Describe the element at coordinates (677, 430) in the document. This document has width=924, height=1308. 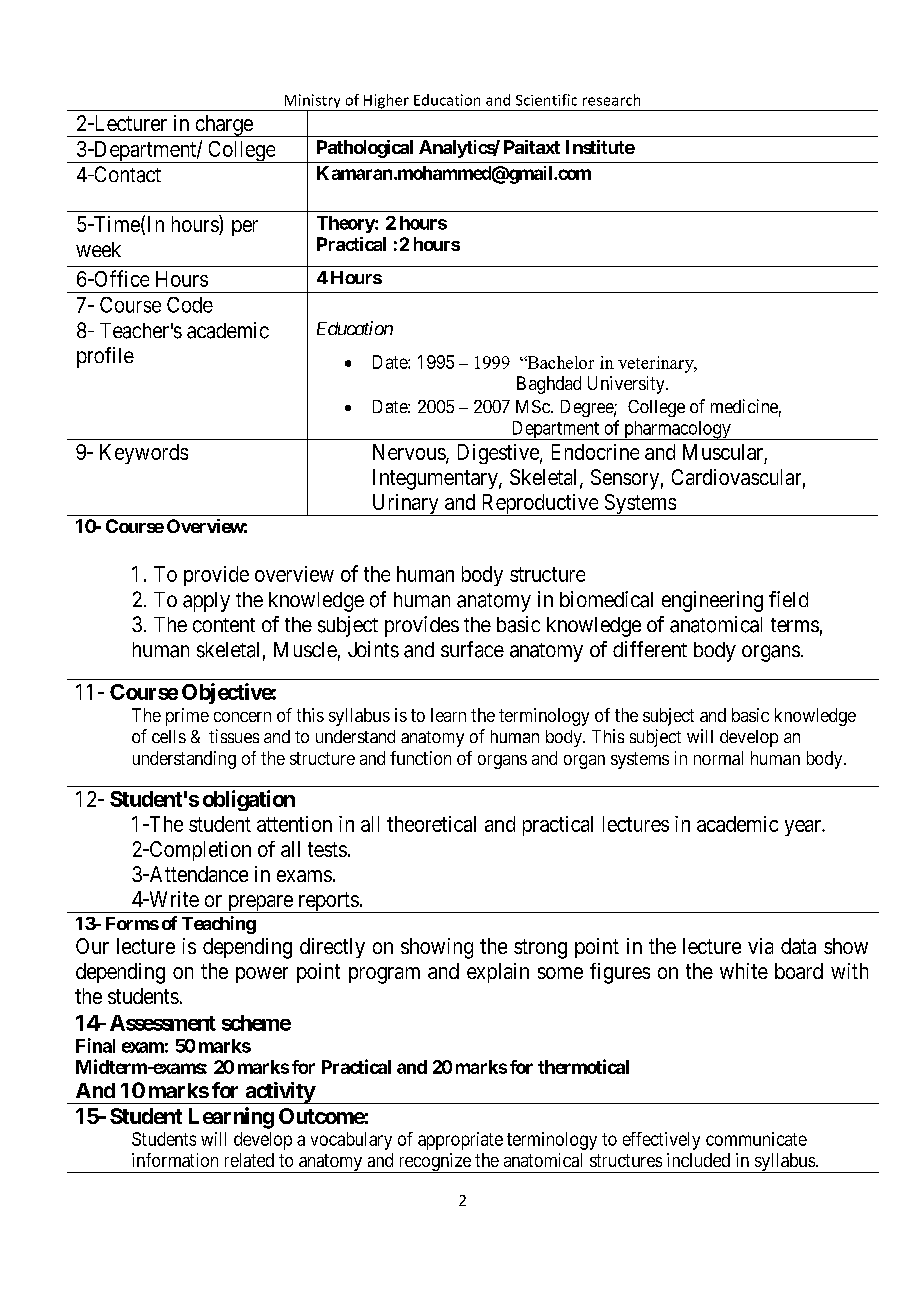
I see `pharmacology` at that location.
